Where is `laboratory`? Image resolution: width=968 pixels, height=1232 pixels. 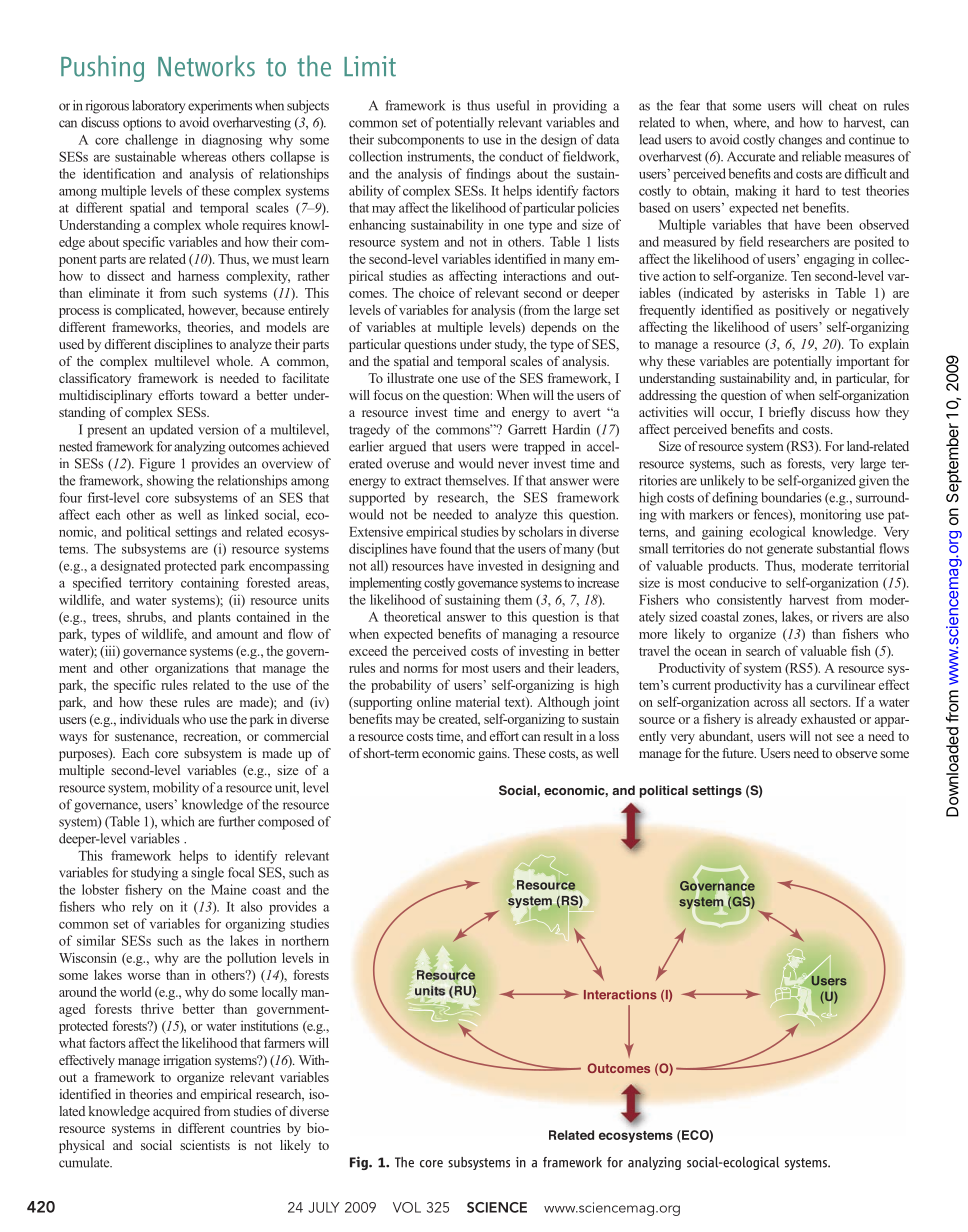 laboratory is located at coordinates (158, 107).
